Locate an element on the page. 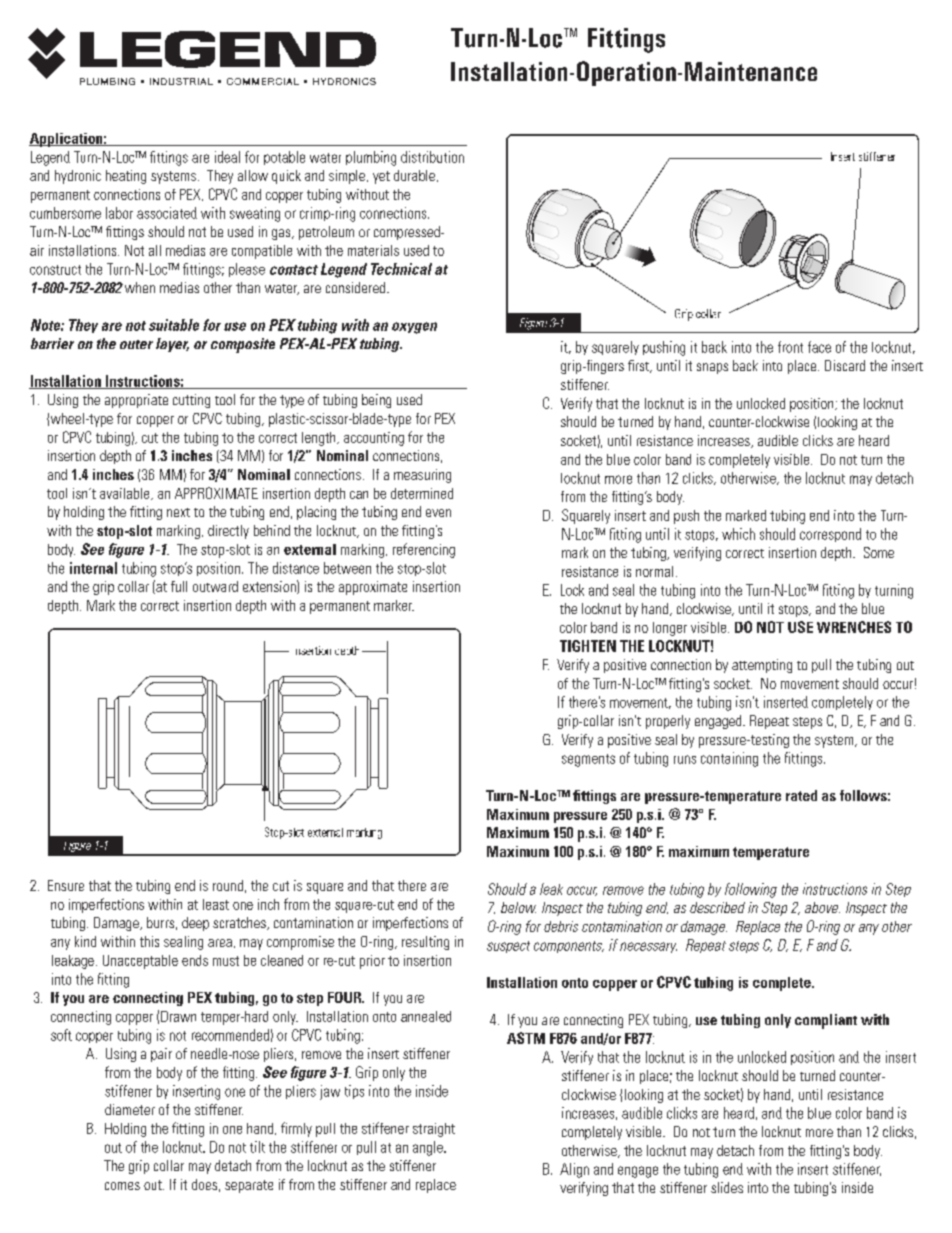  comes is located at coordinates (122, 1186).
